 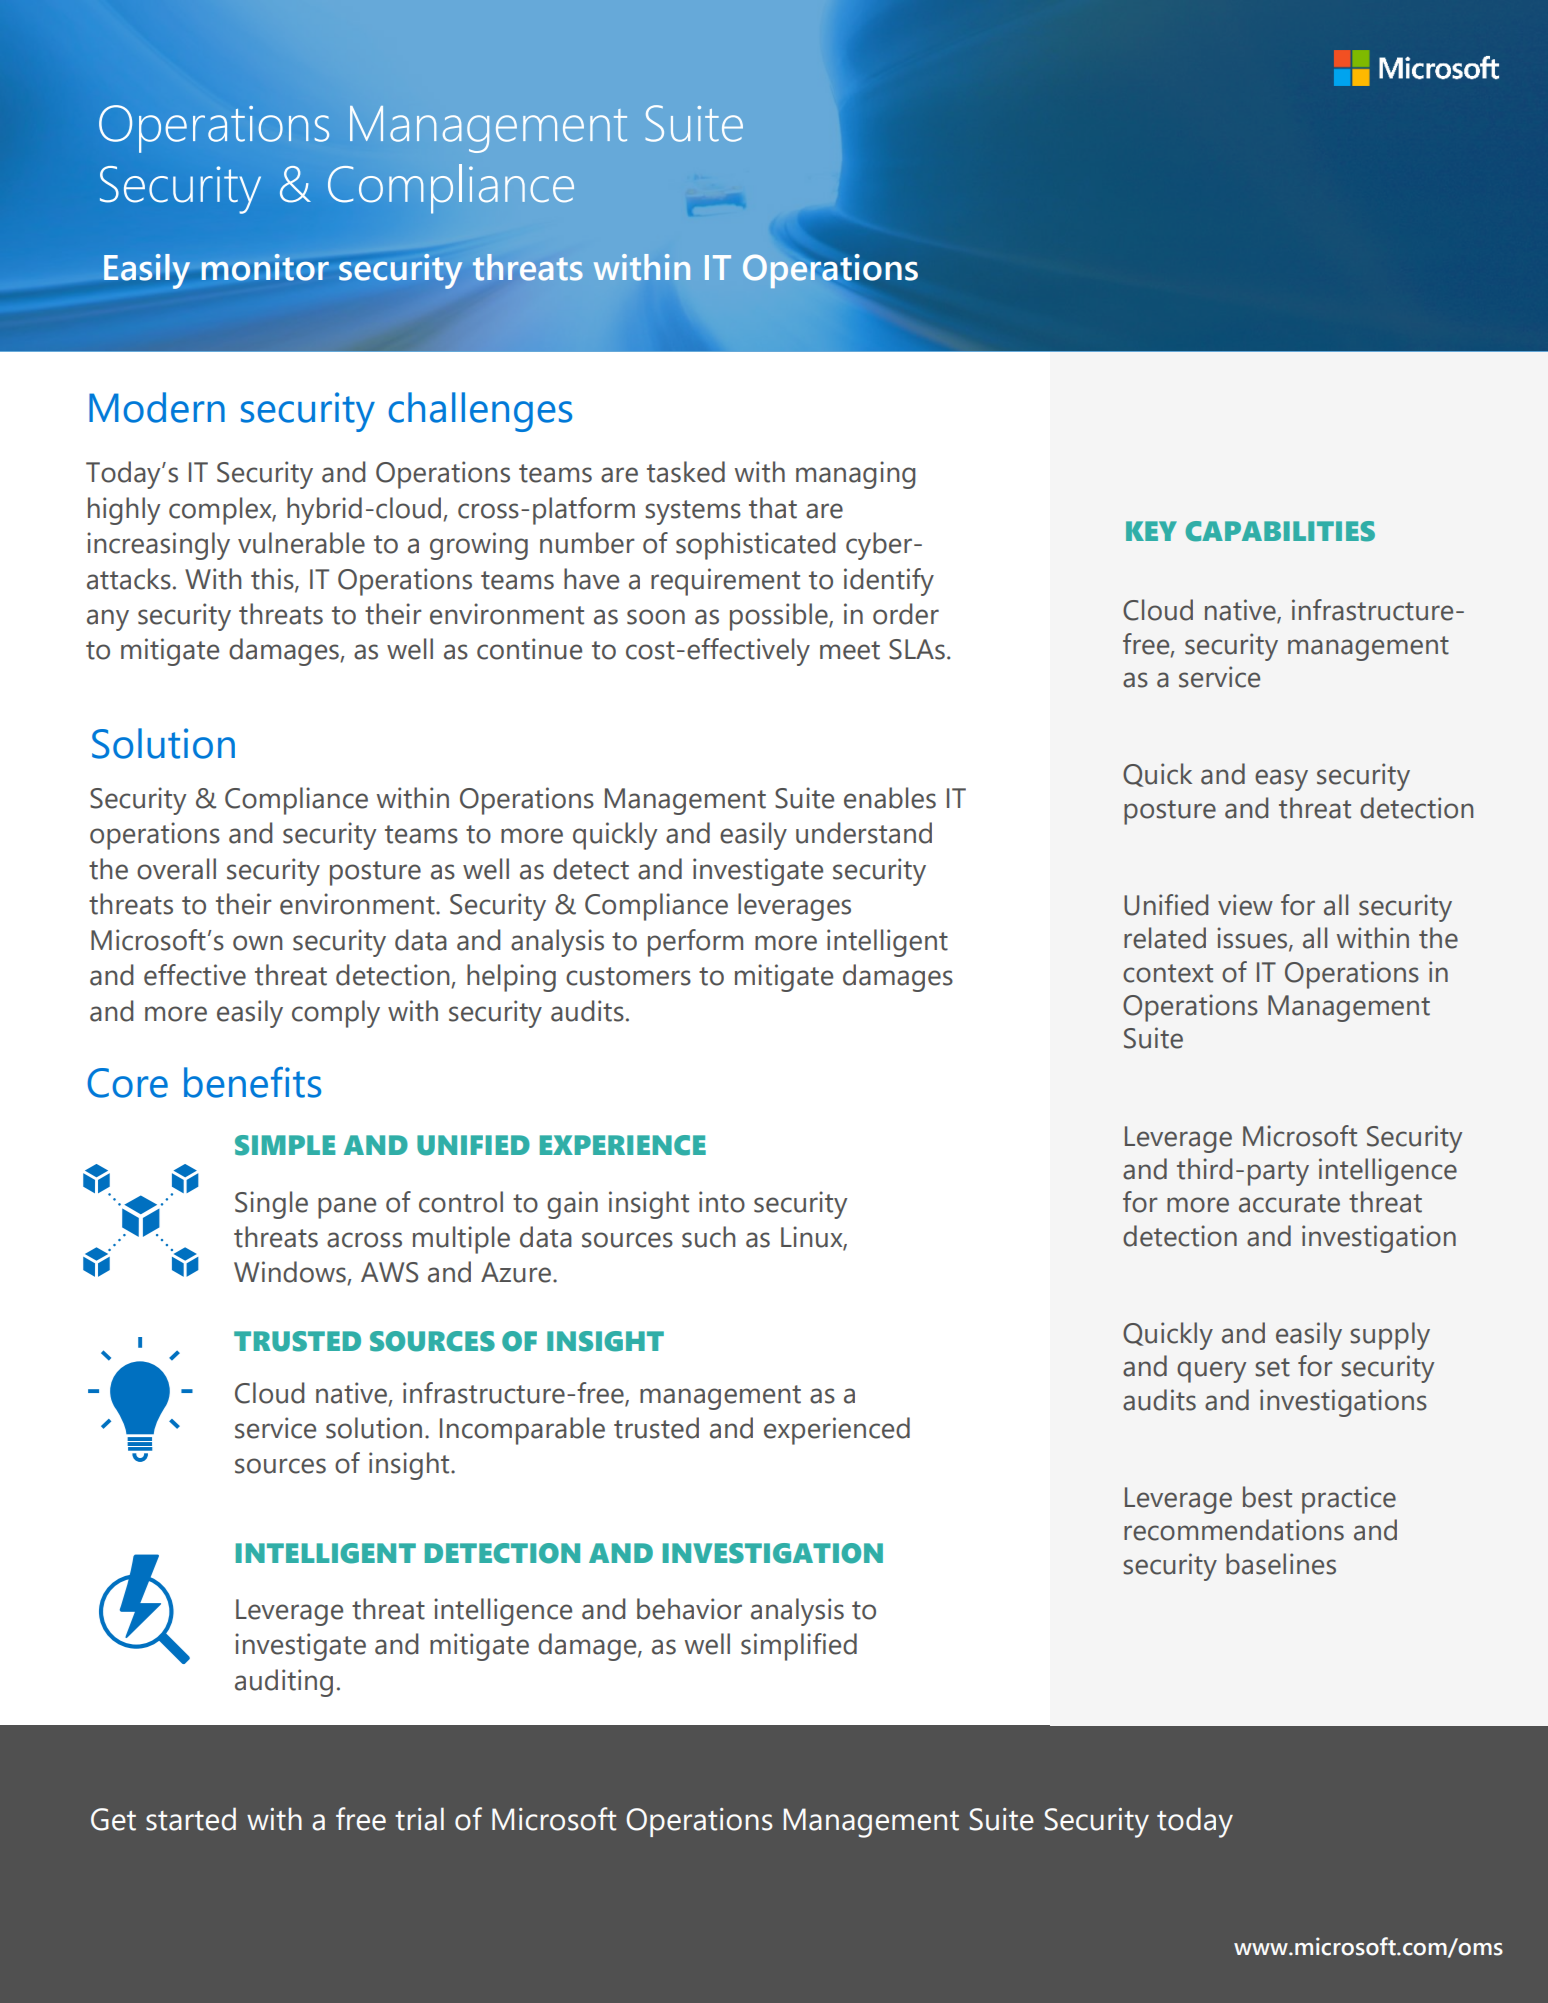 I want to click on view, so click(x=1245, y=905).
